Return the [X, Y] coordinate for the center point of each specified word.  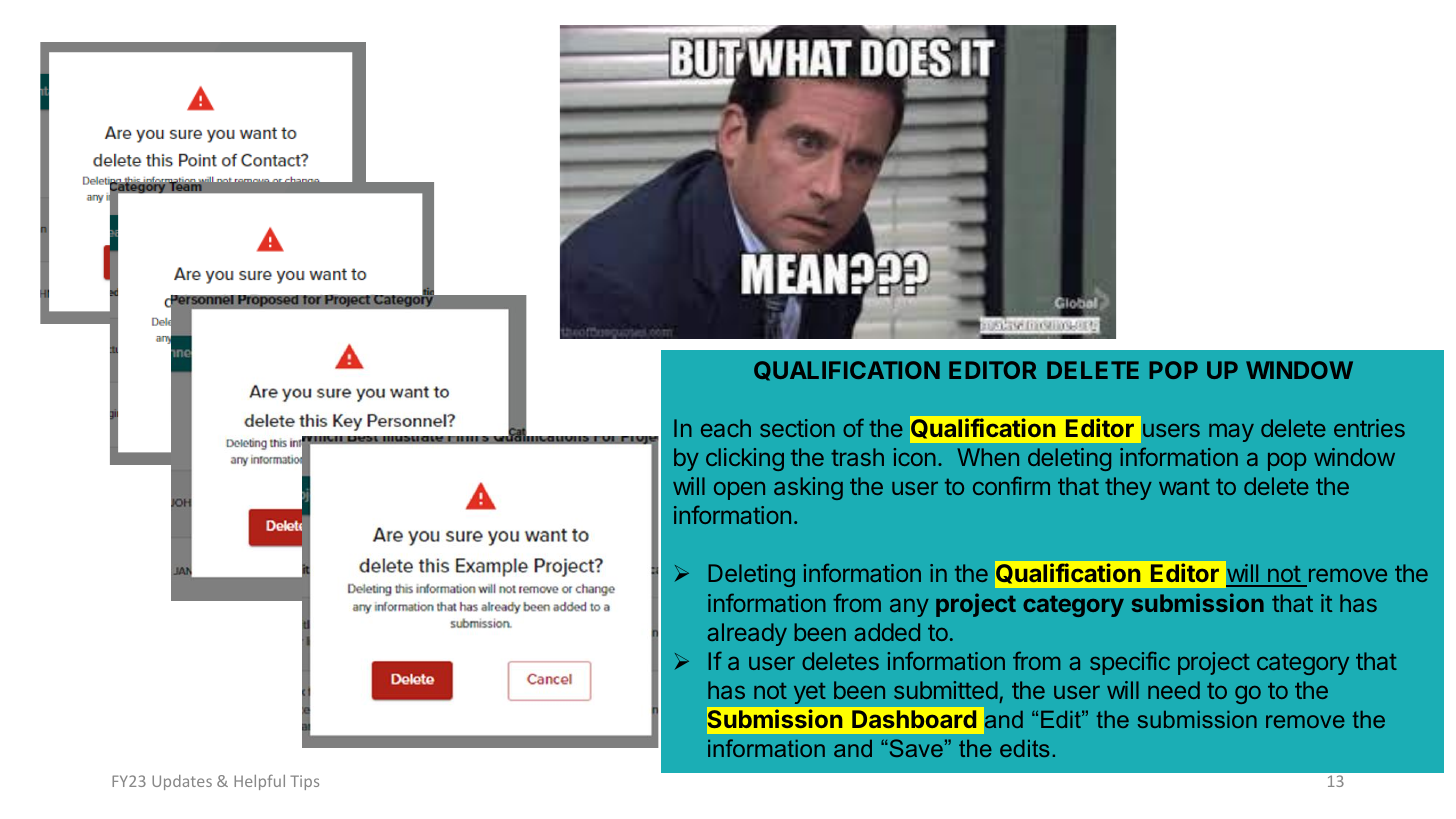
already [747, 634]
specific [1130, 663]
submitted [946, 690]
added [887, 632]
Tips [304, 782]
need [1174, 690]
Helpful [259, 782]
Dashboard [914, 719]
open [739, 491]
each [726, 428]
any [909, 608]
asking [808, 488]
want [1184, 487]
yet [810, 693]
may [1231, 432]
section [797, 428]
